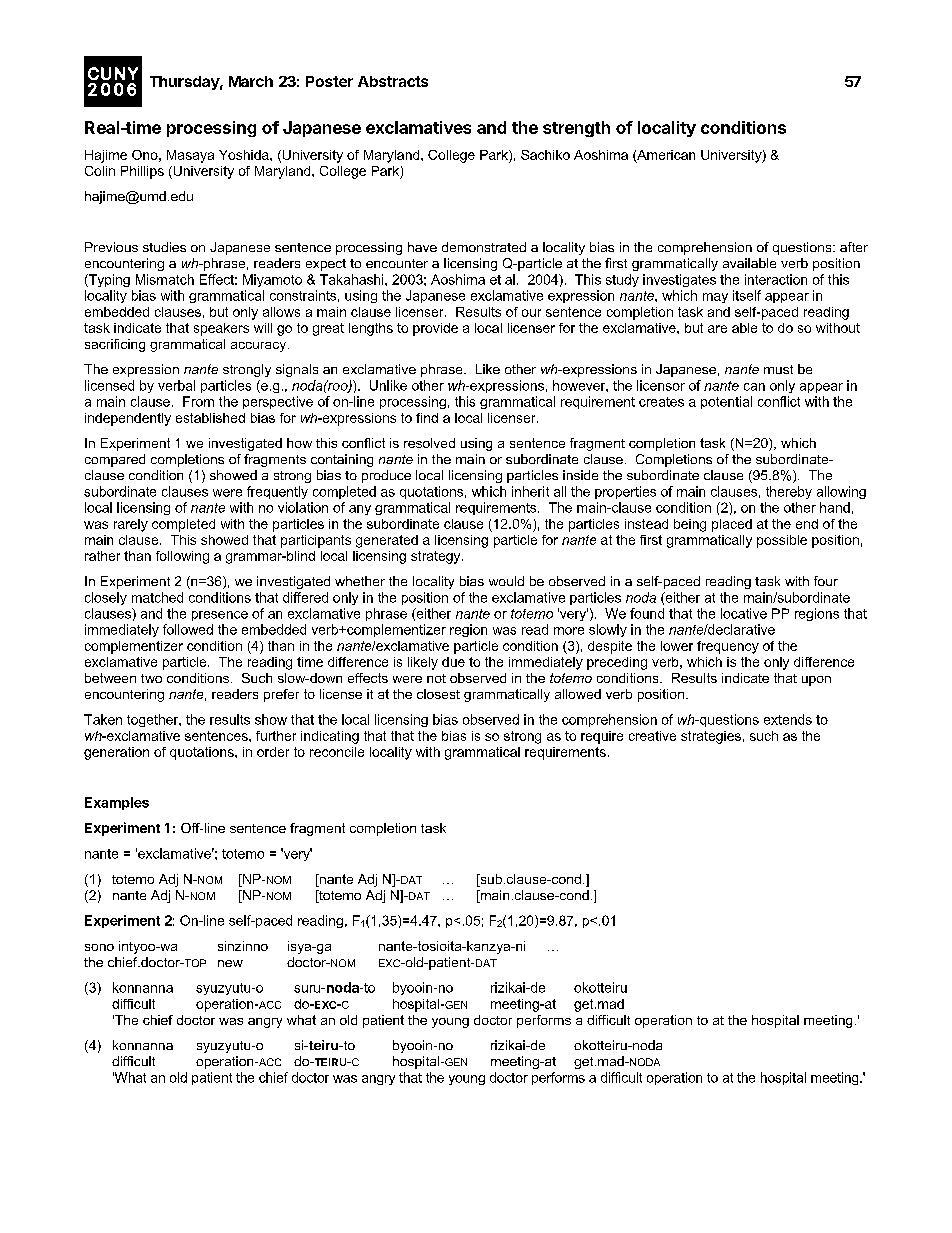 The image size is (952, 1233). I want to click on March, so click(251, 81).
